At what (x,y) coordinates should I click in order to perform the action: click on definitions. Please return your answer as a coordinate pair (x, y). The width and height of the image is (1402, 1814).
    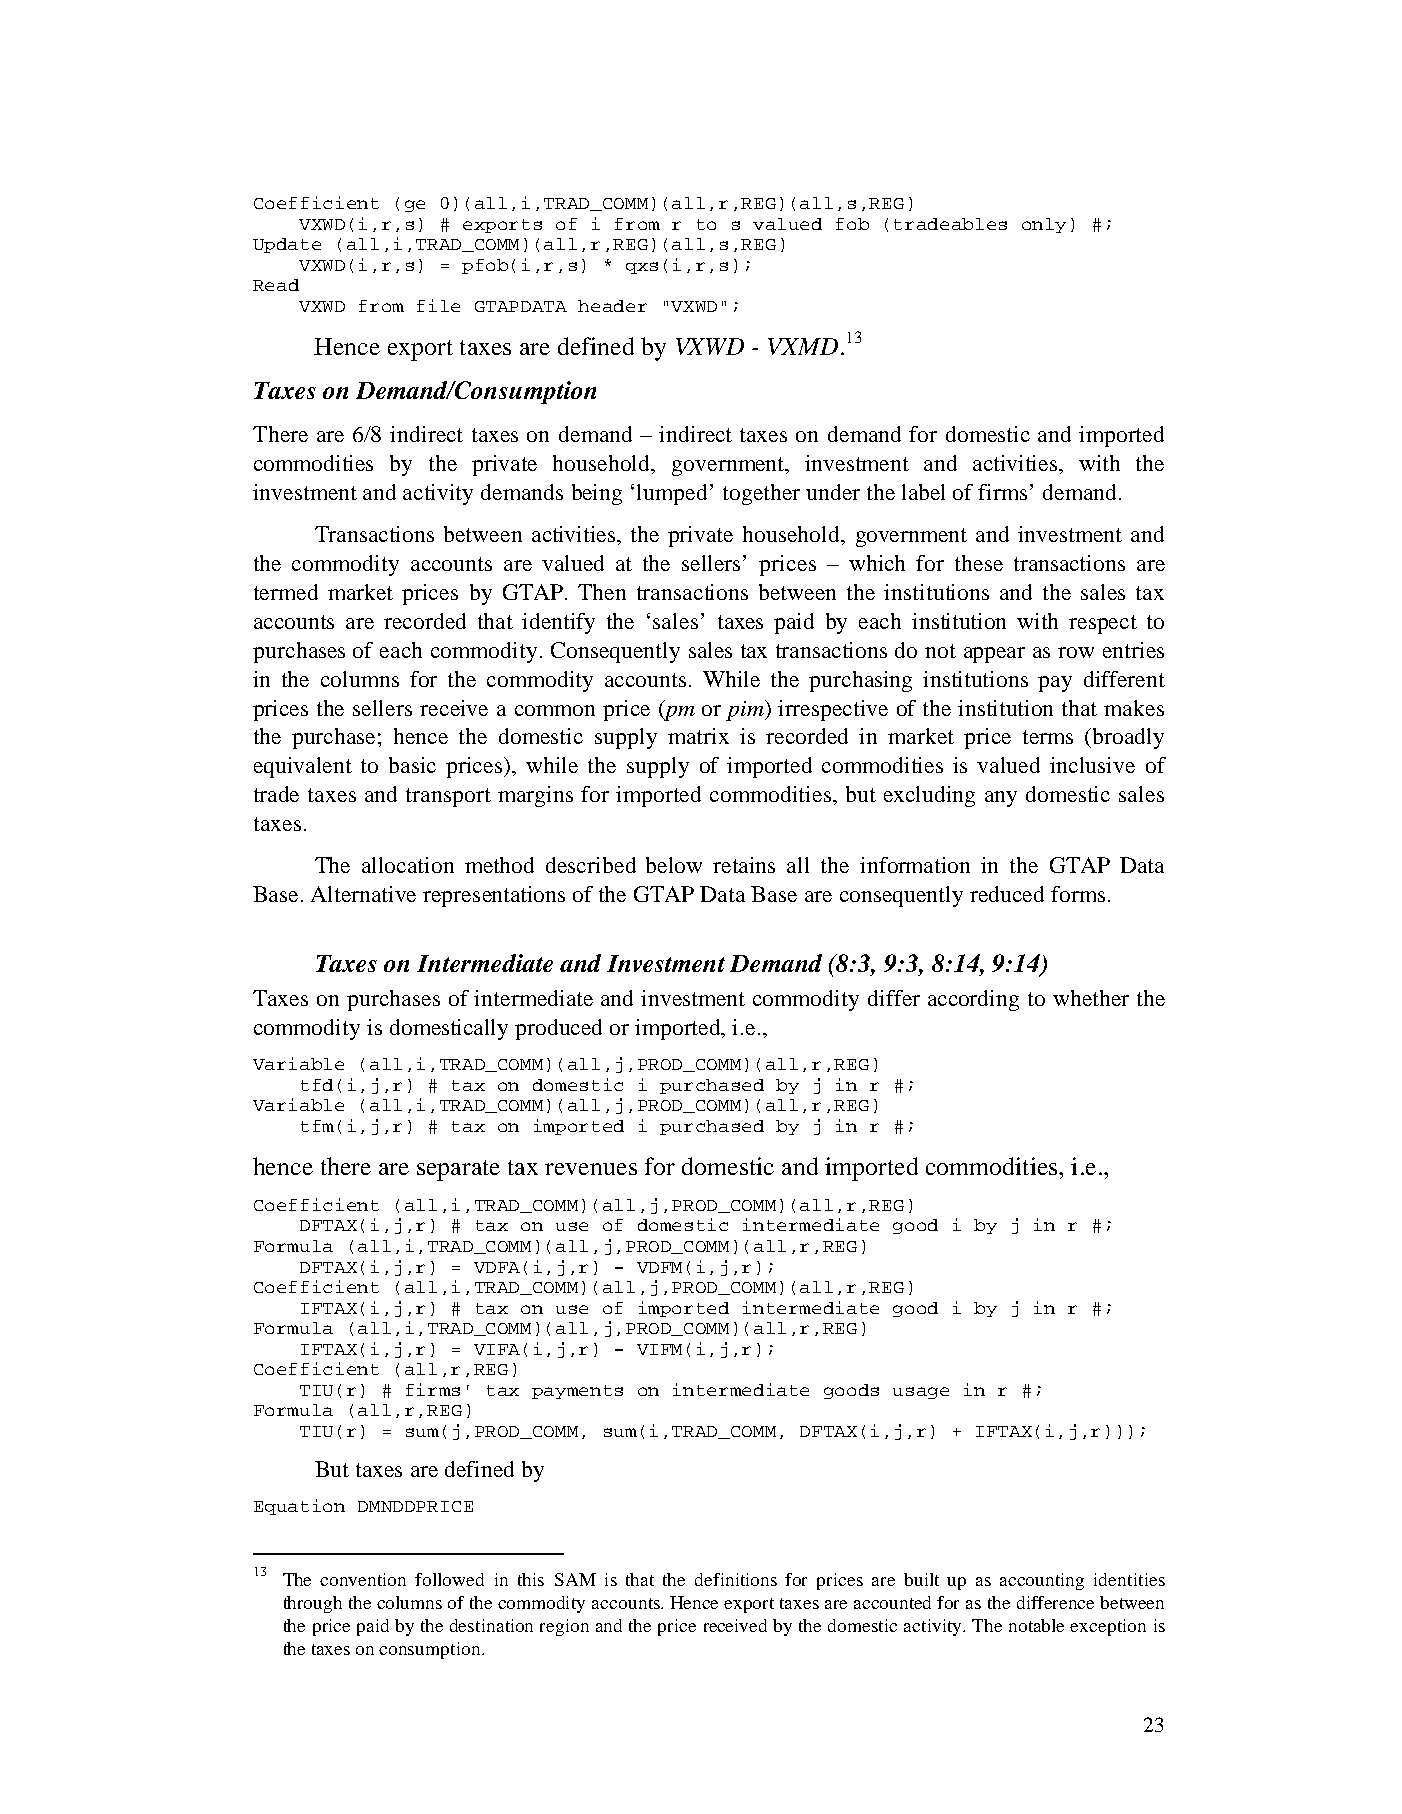
    Looking at the image, I should click on (736, 1579).
